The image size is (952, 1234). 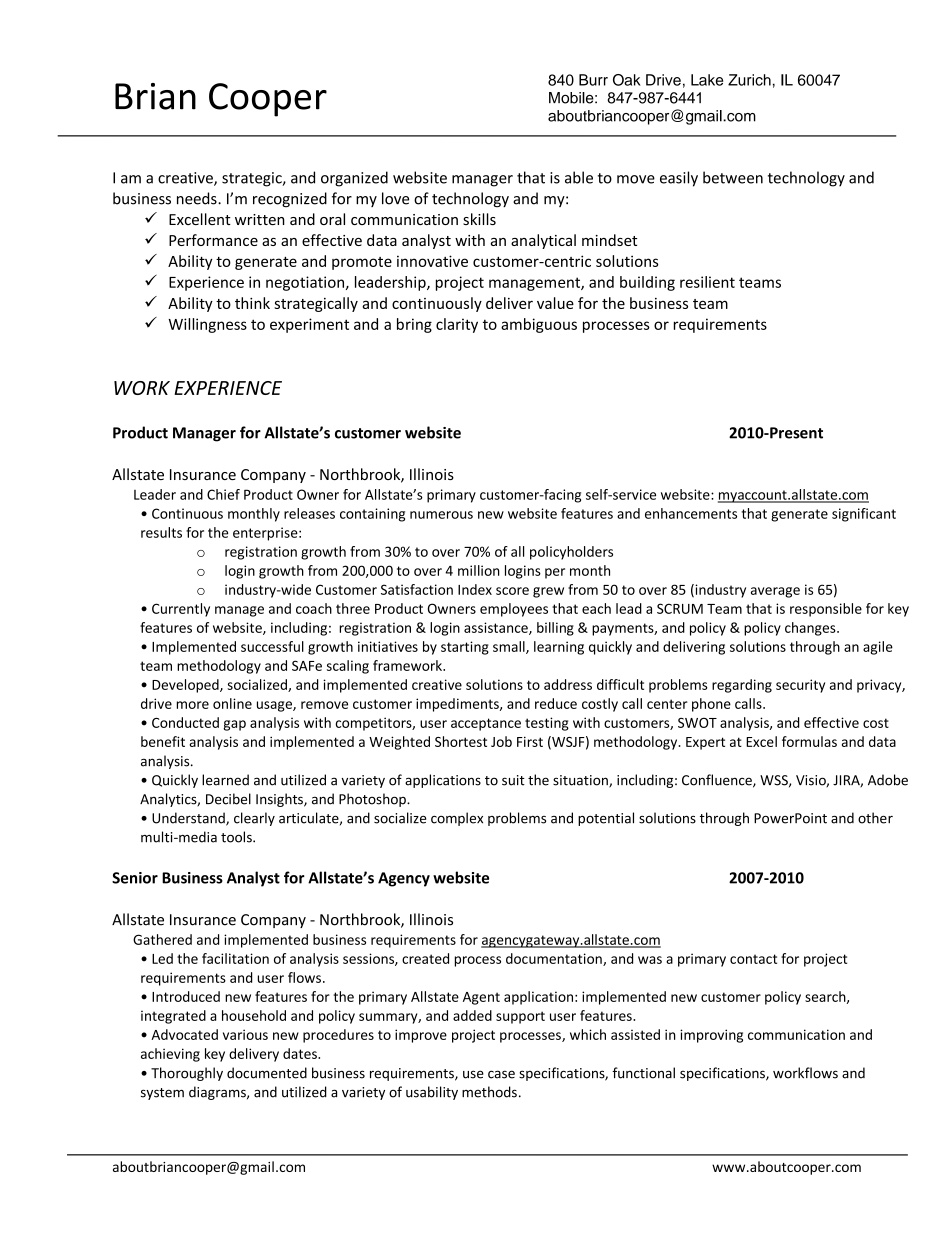 What do you see at coordinates (775, 592) in the screenshot?
I see `average` at bounding box center [775, 592].
